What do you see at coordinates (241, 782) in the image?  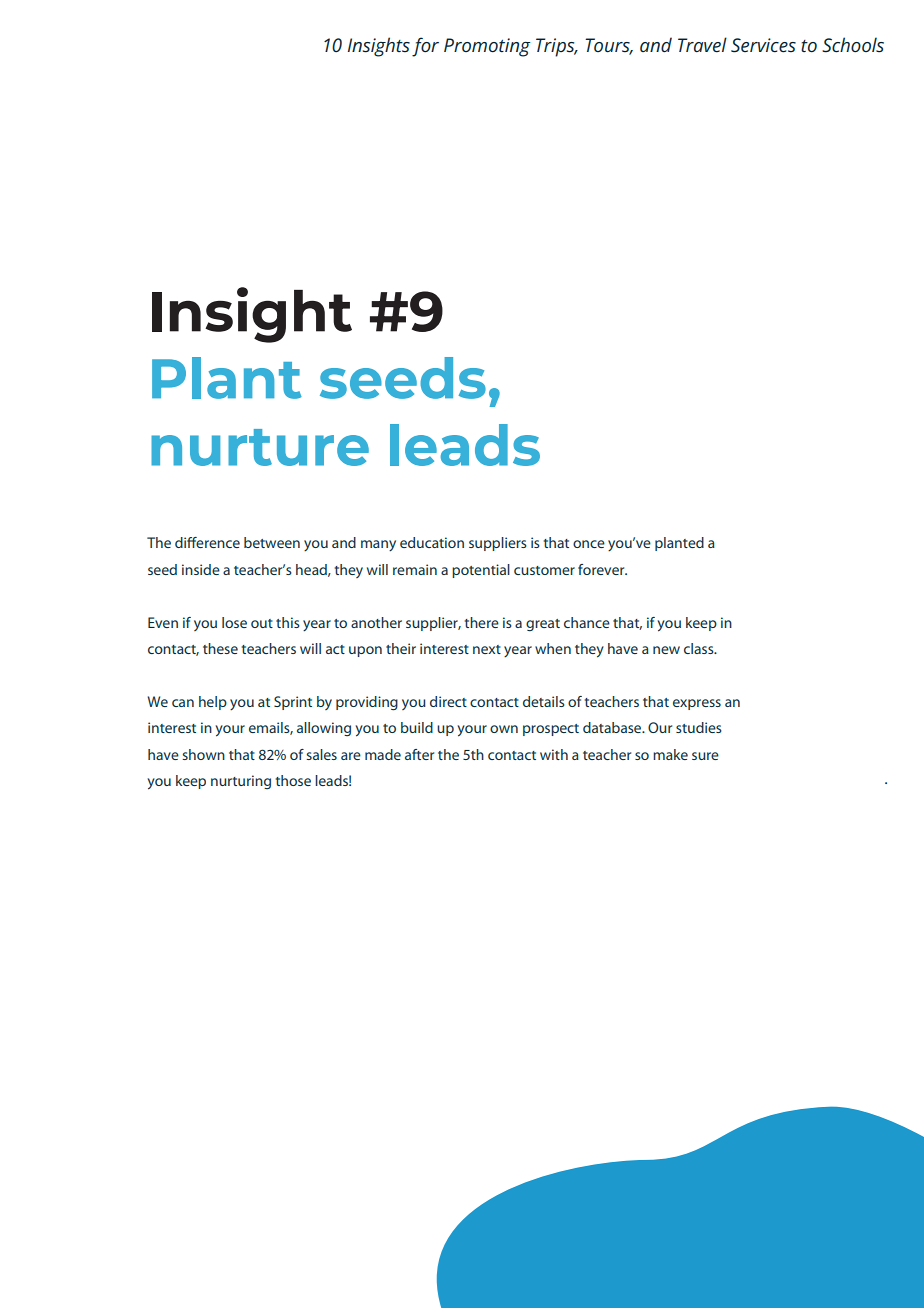 I see `nurturing` at bounding box center [241, 782].
